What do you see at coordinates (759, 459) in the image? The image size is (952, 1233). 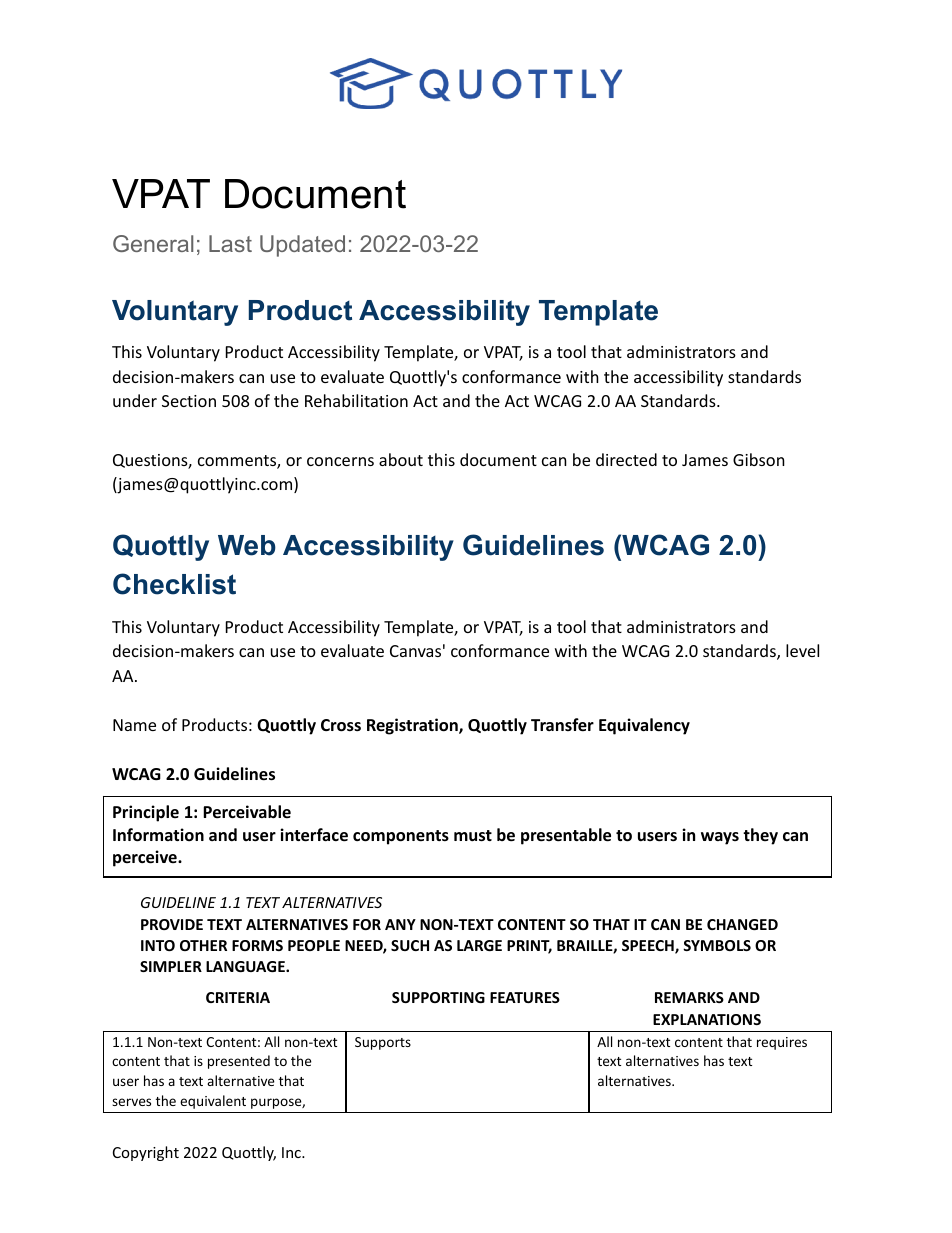 I see `Gibson` at bounding box center [759, 459].
